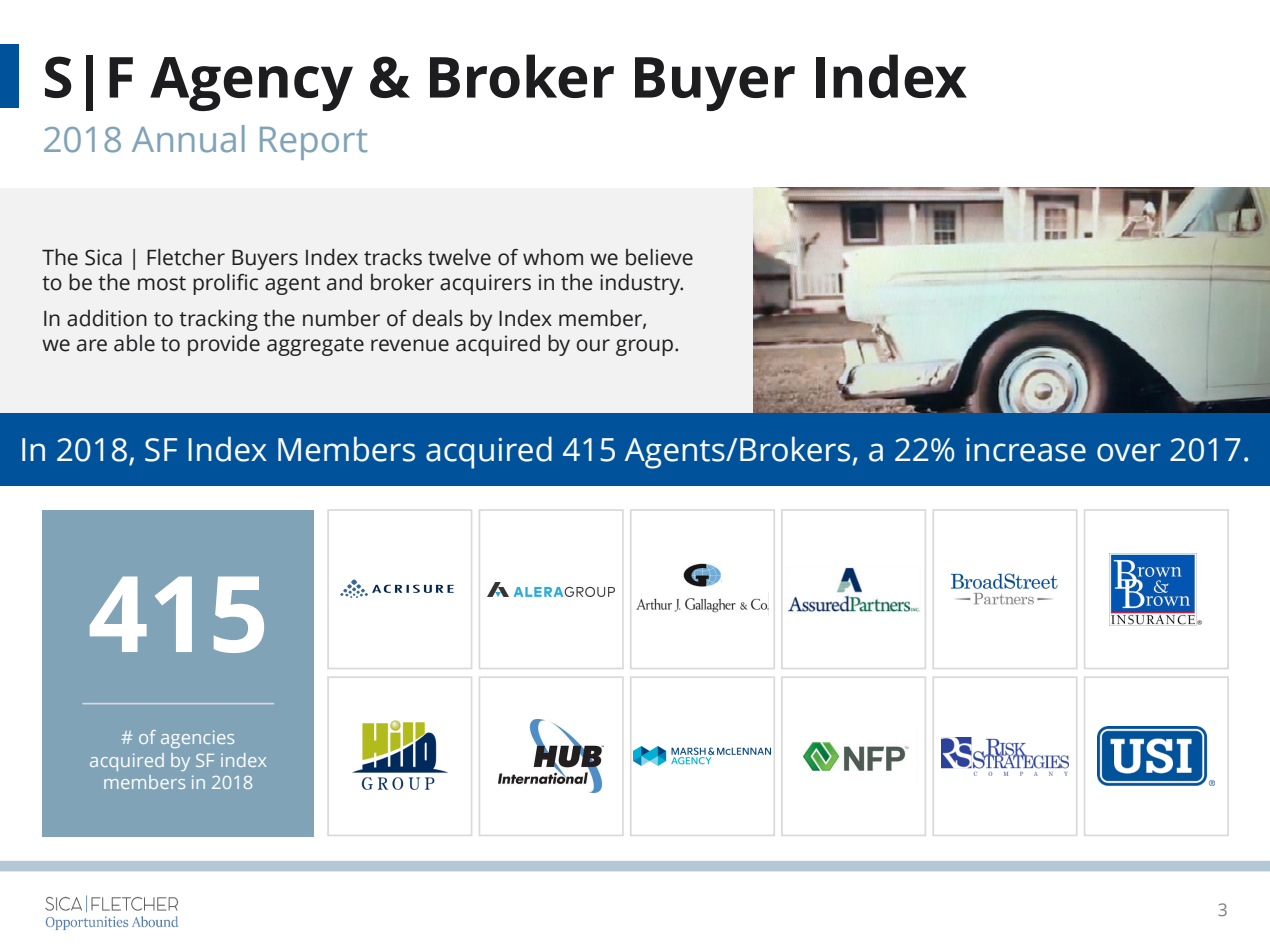 The height and width of the document is (952, 1270). Describe the element at coordinates (410, 345) in the document. I see `revenue` at that location.
